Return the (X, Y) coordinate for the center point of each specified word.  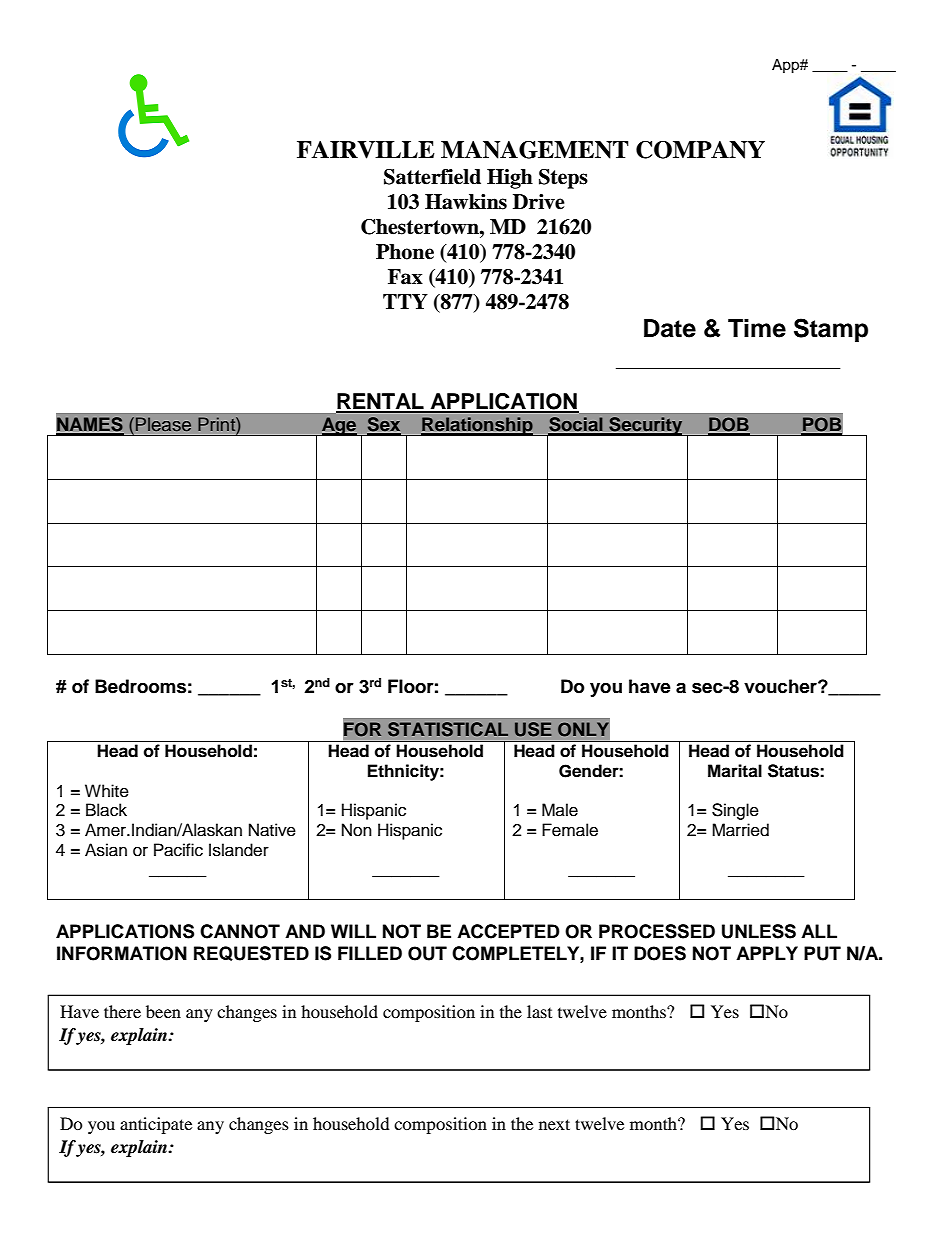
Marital (735, 771)
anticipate (156, 1125)
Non (357, 830)
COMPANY (700, 150)
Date (670, 328)
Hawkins (466, 202)
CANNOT (240, 931)
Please (163, 424)
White (107, 791)
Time (757, 328)
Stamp (831, 330)
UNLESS (759, 931)
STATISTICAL (448, 729)
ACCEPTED (508, 931)
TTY (405, 301)
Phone (405, 252)
